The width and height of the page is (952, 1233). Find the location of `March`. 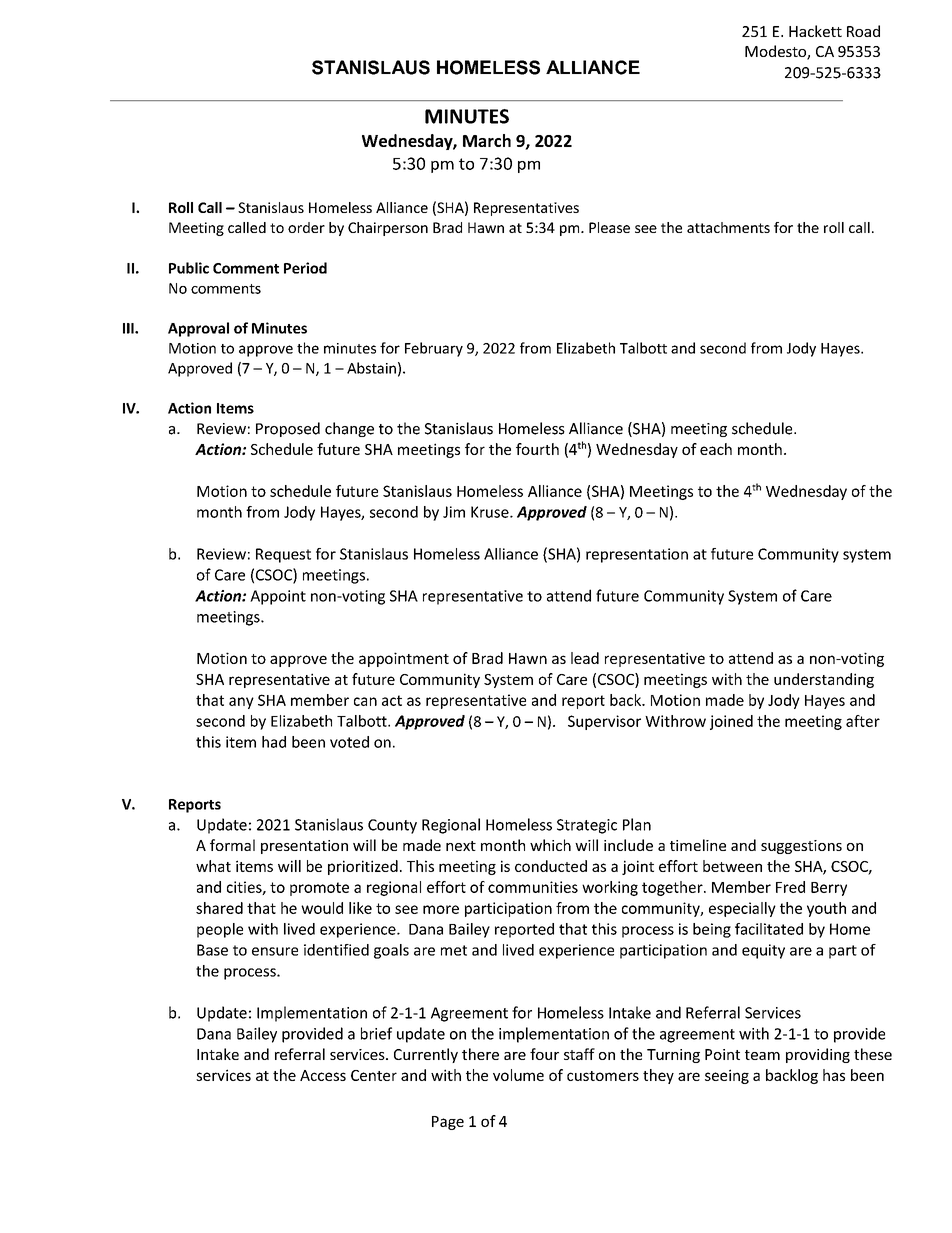

March is located at coordinates (487, 140).
